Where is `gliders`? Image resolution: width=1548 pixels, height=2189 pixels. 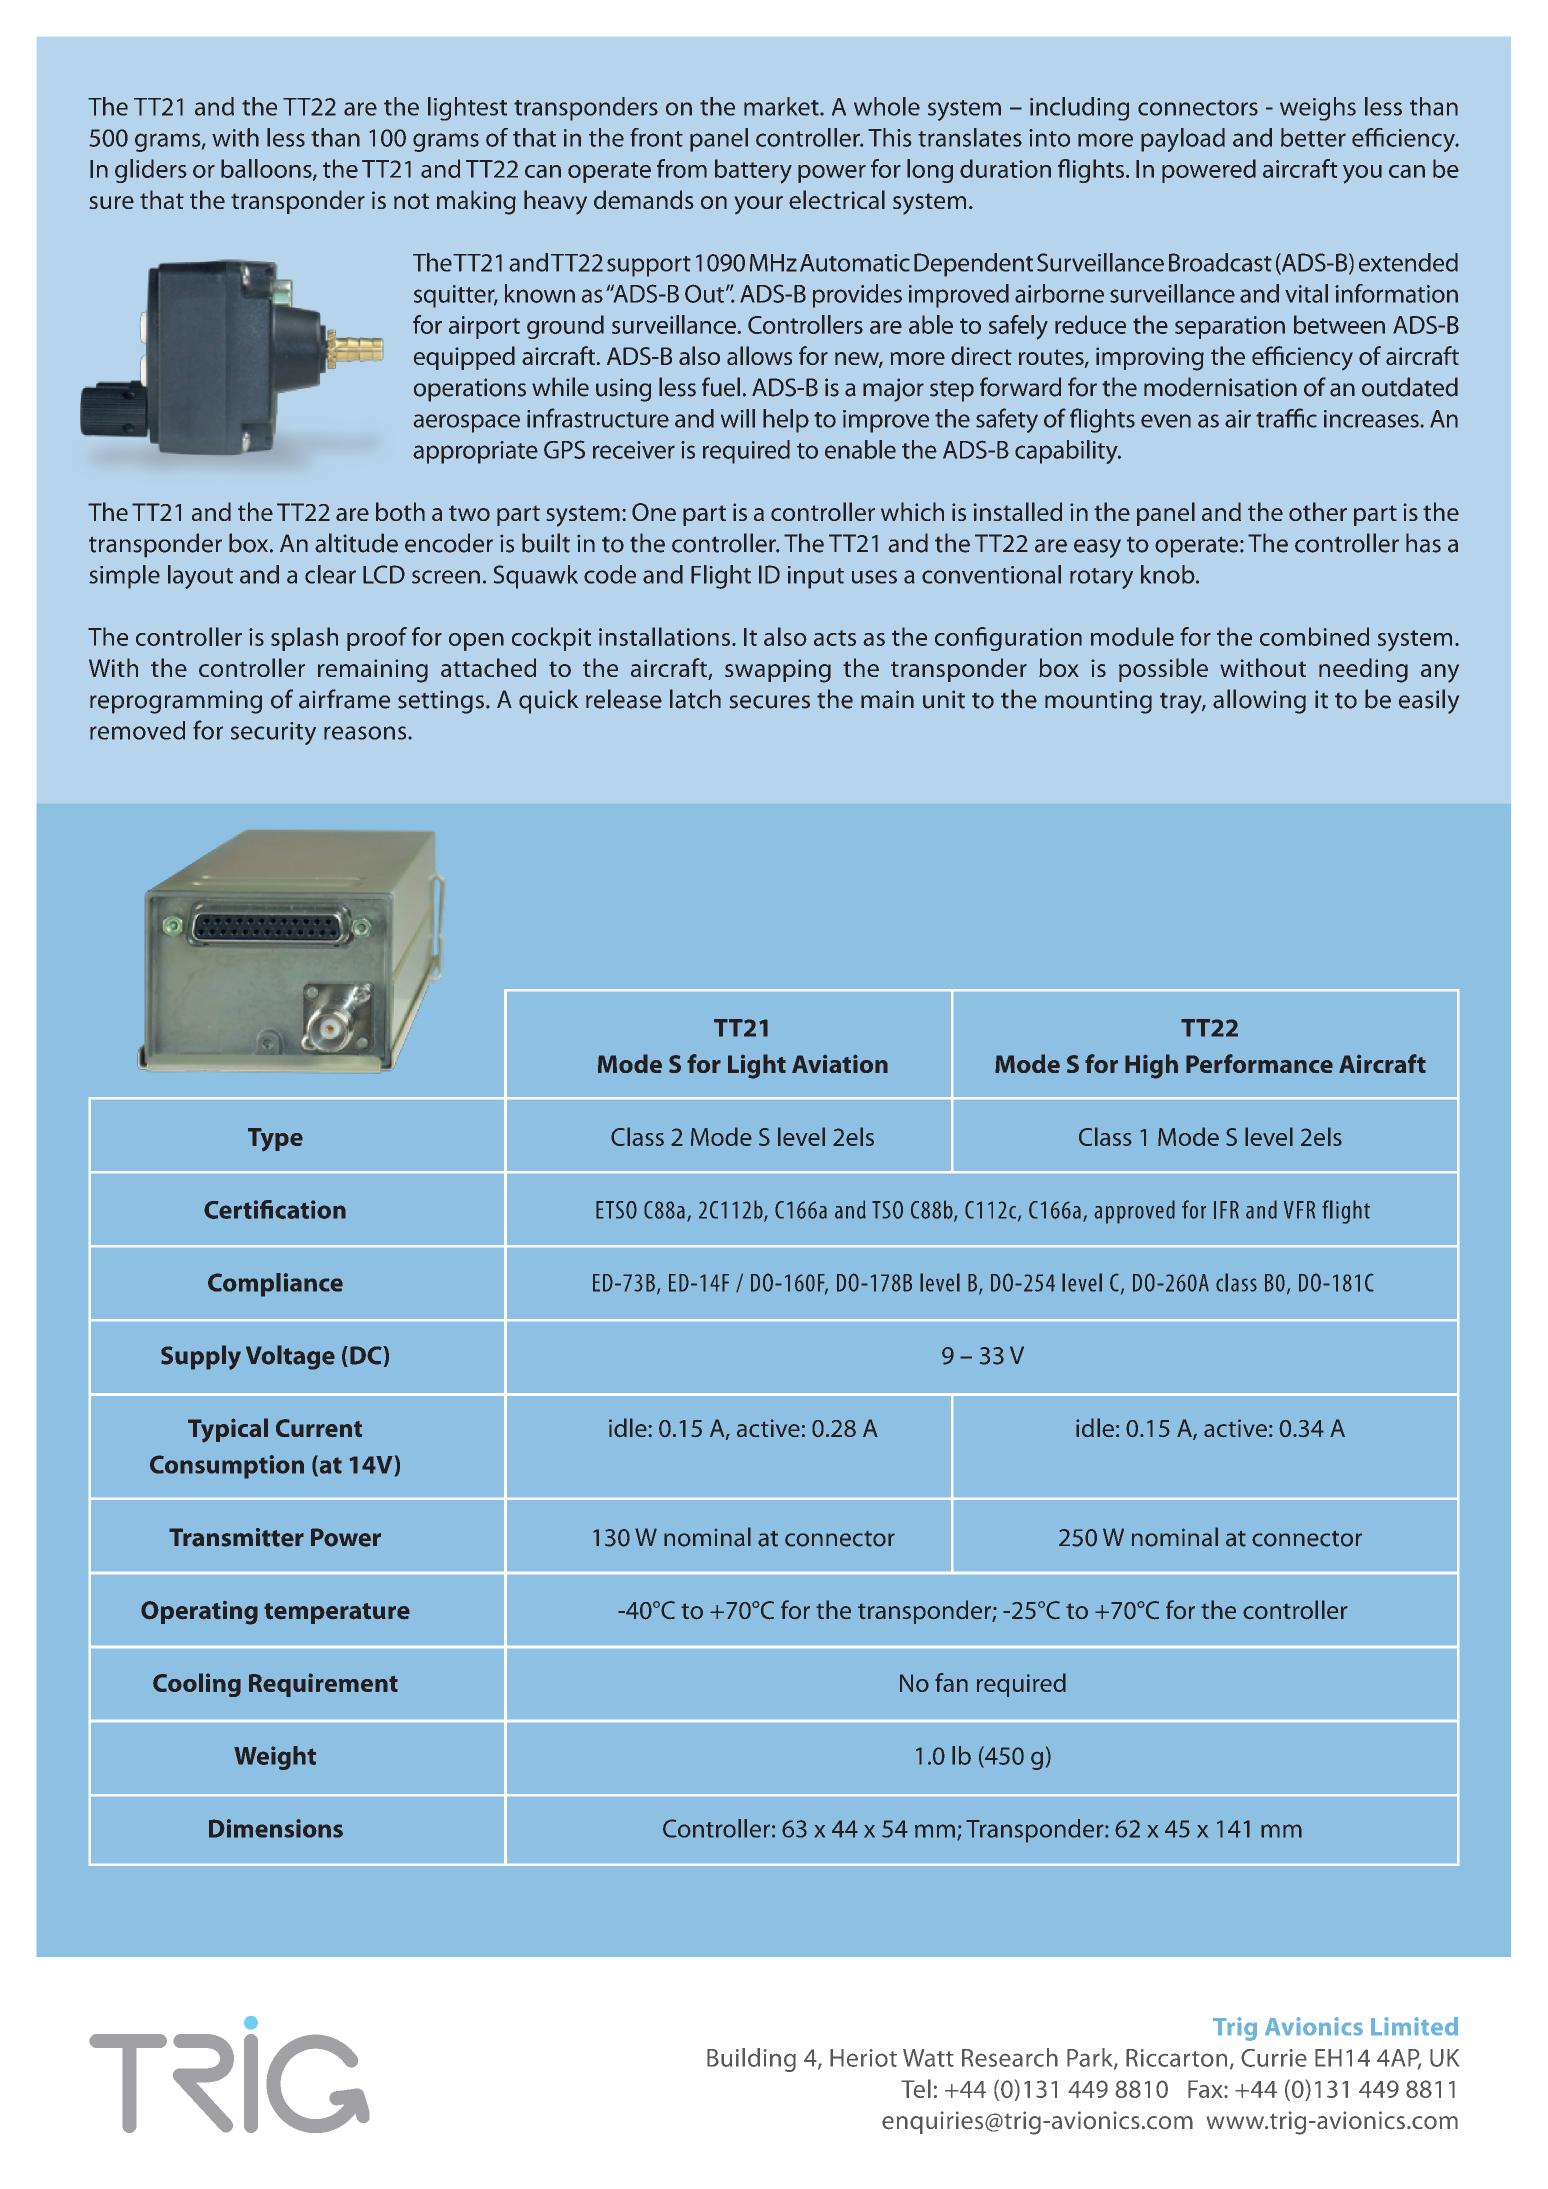 gliders is located at coordinates (151, 171).
